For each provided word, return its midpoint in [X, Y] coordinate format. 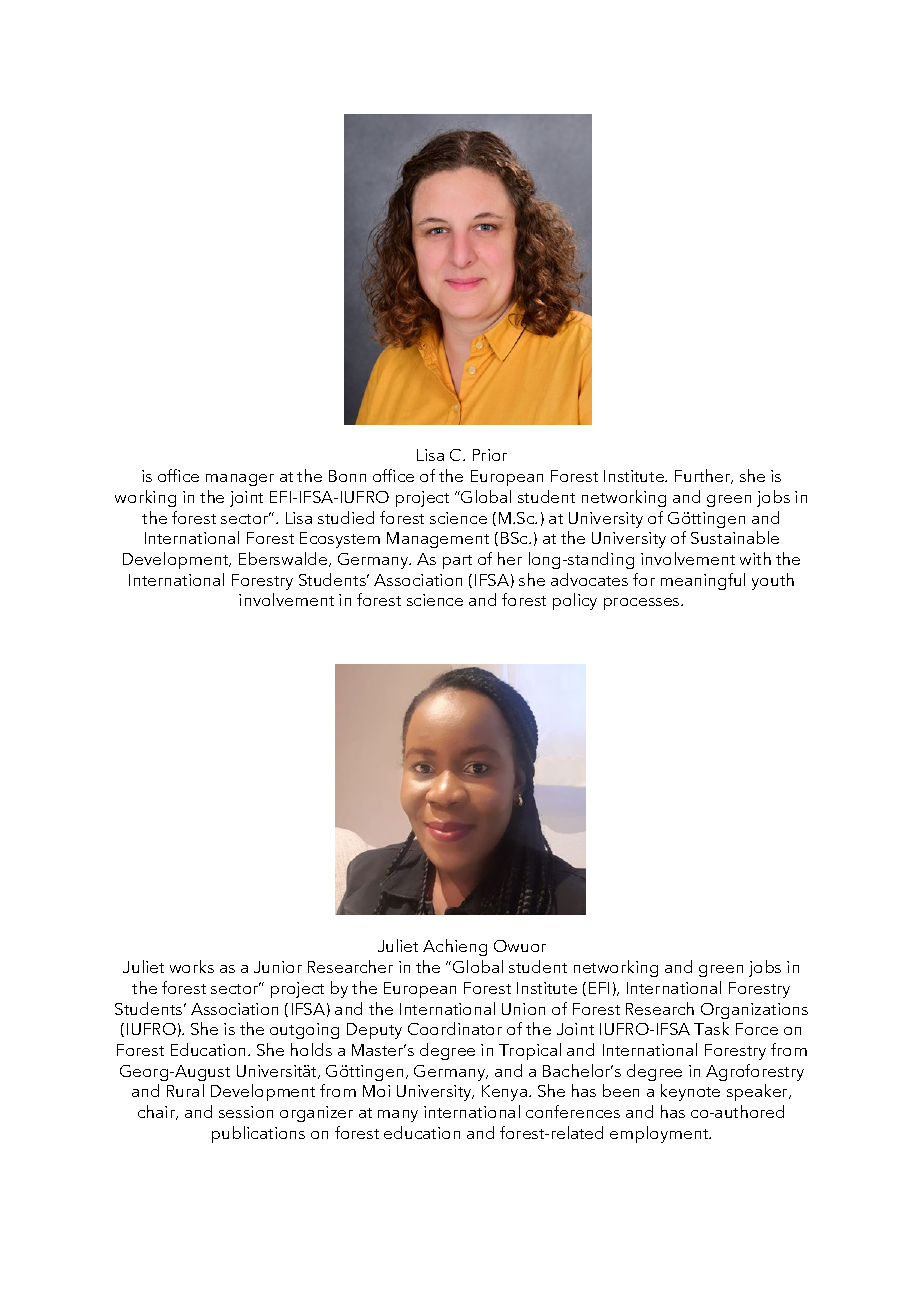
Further [704, 476]
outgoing [304, 1031]
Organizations [754, 1011]
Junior [278, 967]
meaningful [703, 581]
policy [575, 601]
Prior [490, 455]
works [192, 966]
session [246, 1112]
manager [240, 480]
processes [643, 604]
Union [523, 1009]
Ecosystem [340, 540]
